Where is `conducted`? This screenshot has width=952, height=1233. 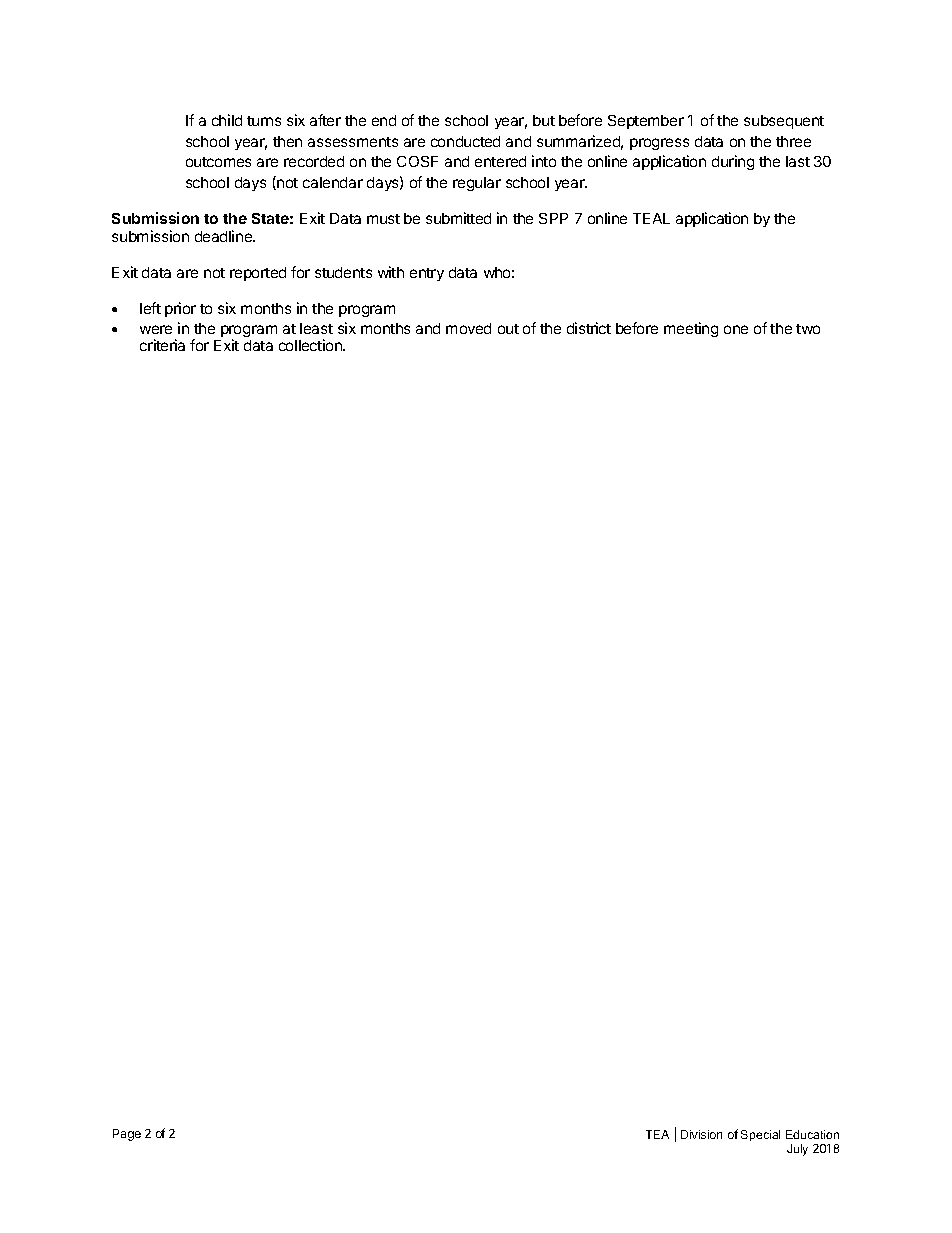
conducted is located at coordinates (465, 141).
